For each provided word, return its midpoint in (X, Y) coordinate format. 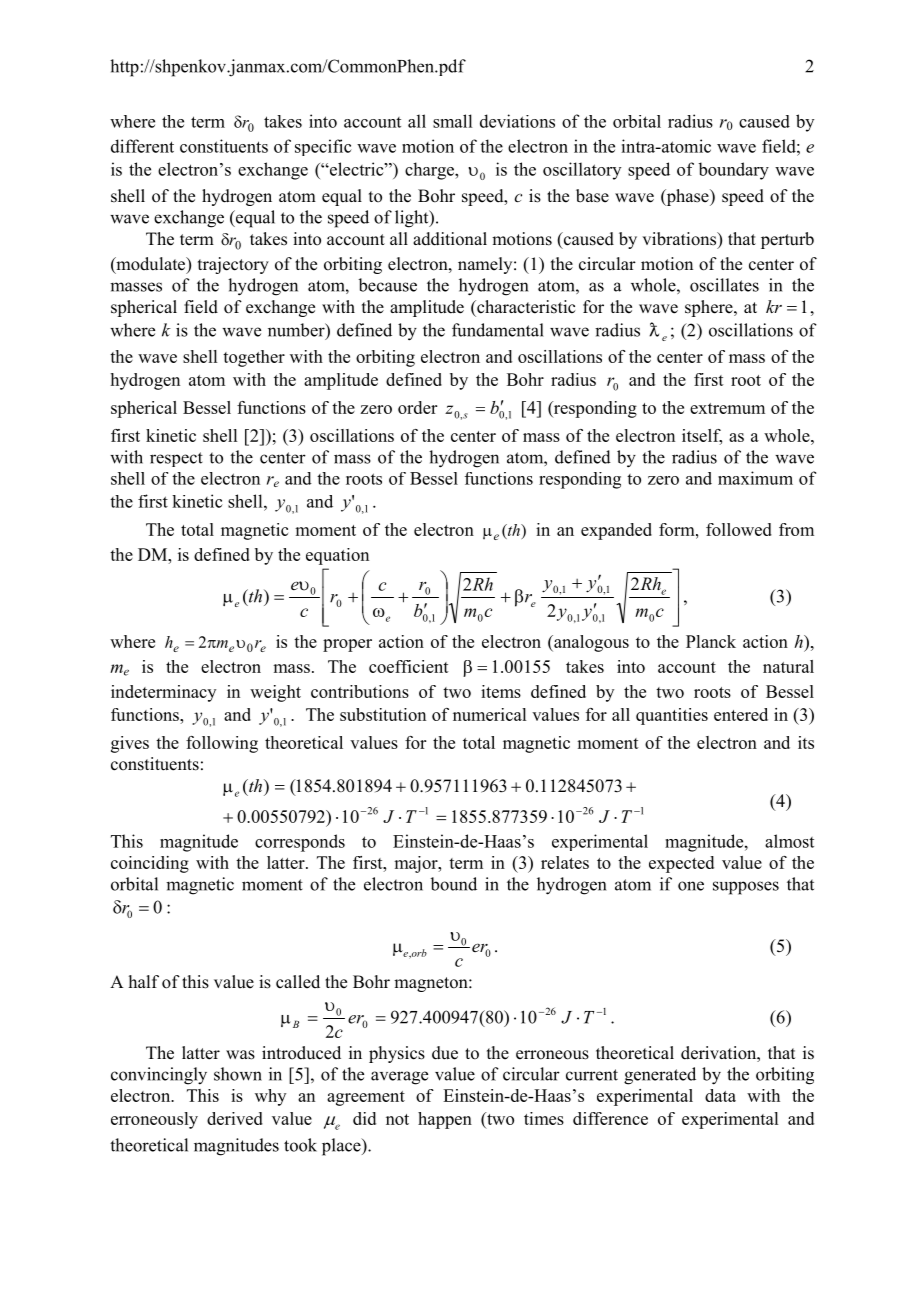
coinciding (150, 864)
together (254, 358)
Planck (711, 641)
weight (275, 693)
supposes (746, 888)
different (142, 146)
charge (430, 171)
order (417, 407)
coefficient (409, 666)
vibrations (680, 240)
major (417, 864)
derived (235, 1118)
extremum (727, 408)
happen (445, 1120)
